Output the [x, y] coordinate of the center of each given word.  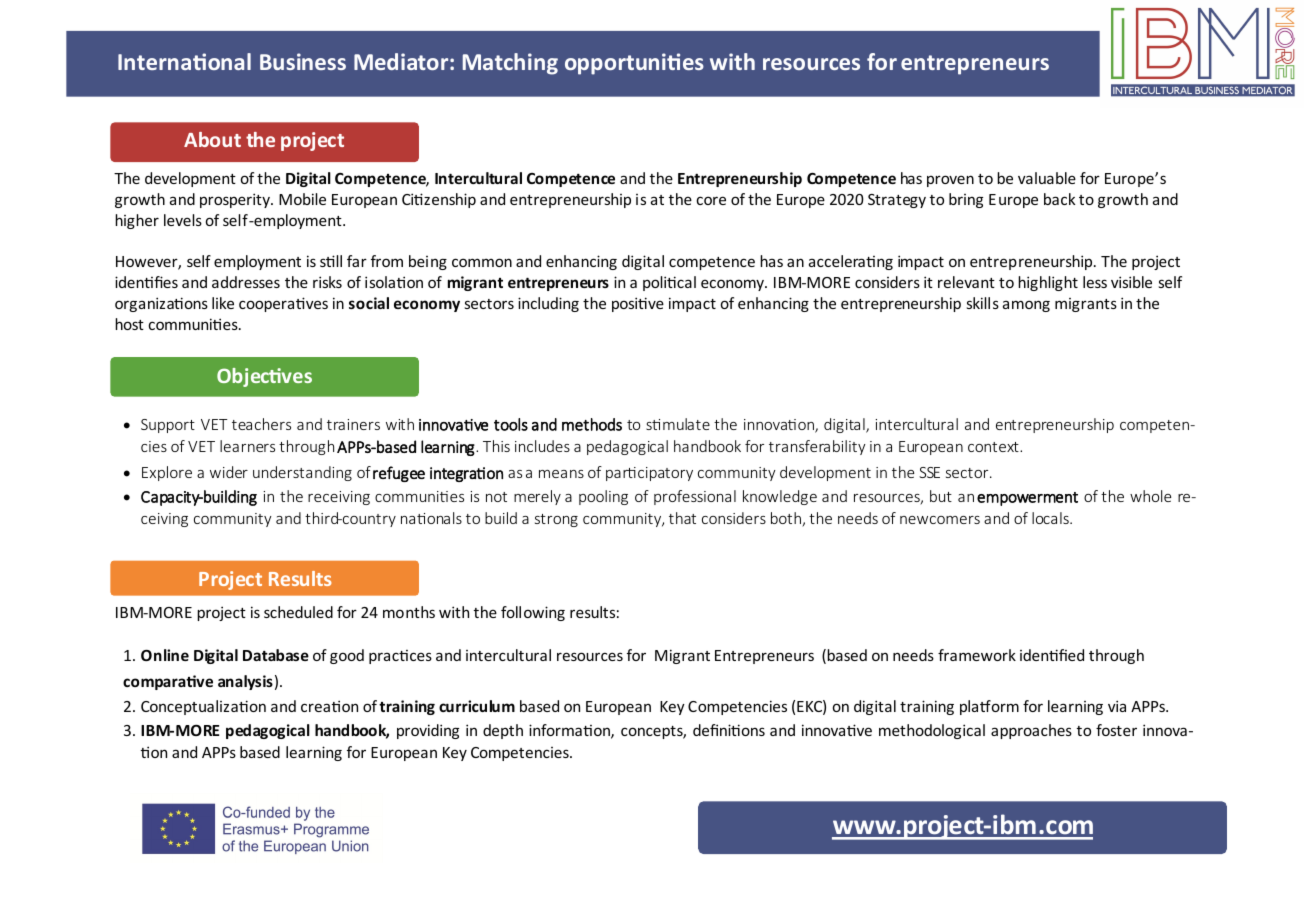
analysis [245, 682]
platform [989, 707]
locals [1051, 518]
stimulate [678, 424]
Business [303, 61]
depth [503, 731]
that [682, 518]
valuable [1047, 178]
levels [183, 220]
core [711, 200]
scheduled [298, 612]
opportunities [634, 64]
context [994, 447]
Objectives [264, 377]
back [1059, 199]
